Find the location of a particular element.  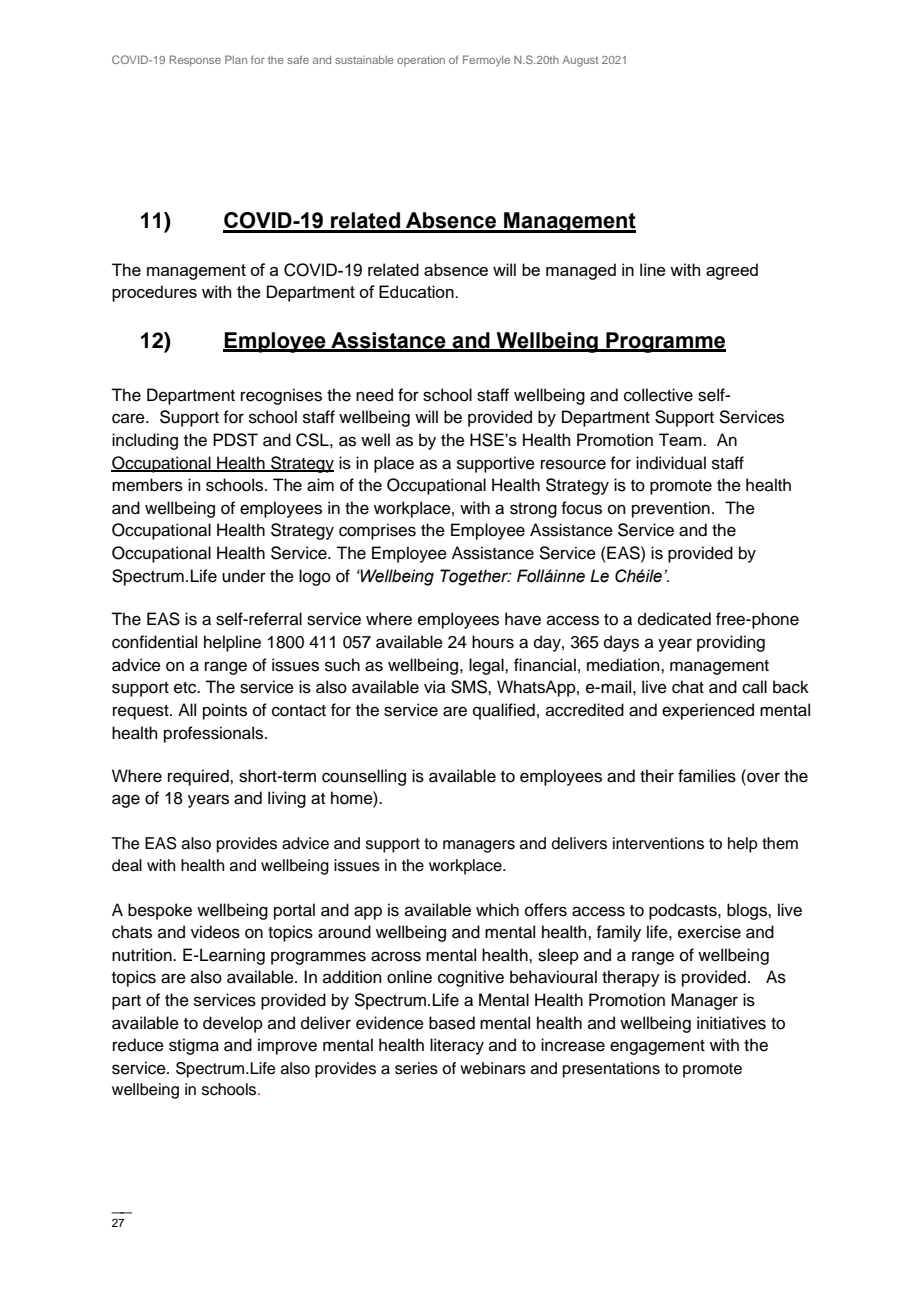

stigma is located at coordinates (194, 1046).
